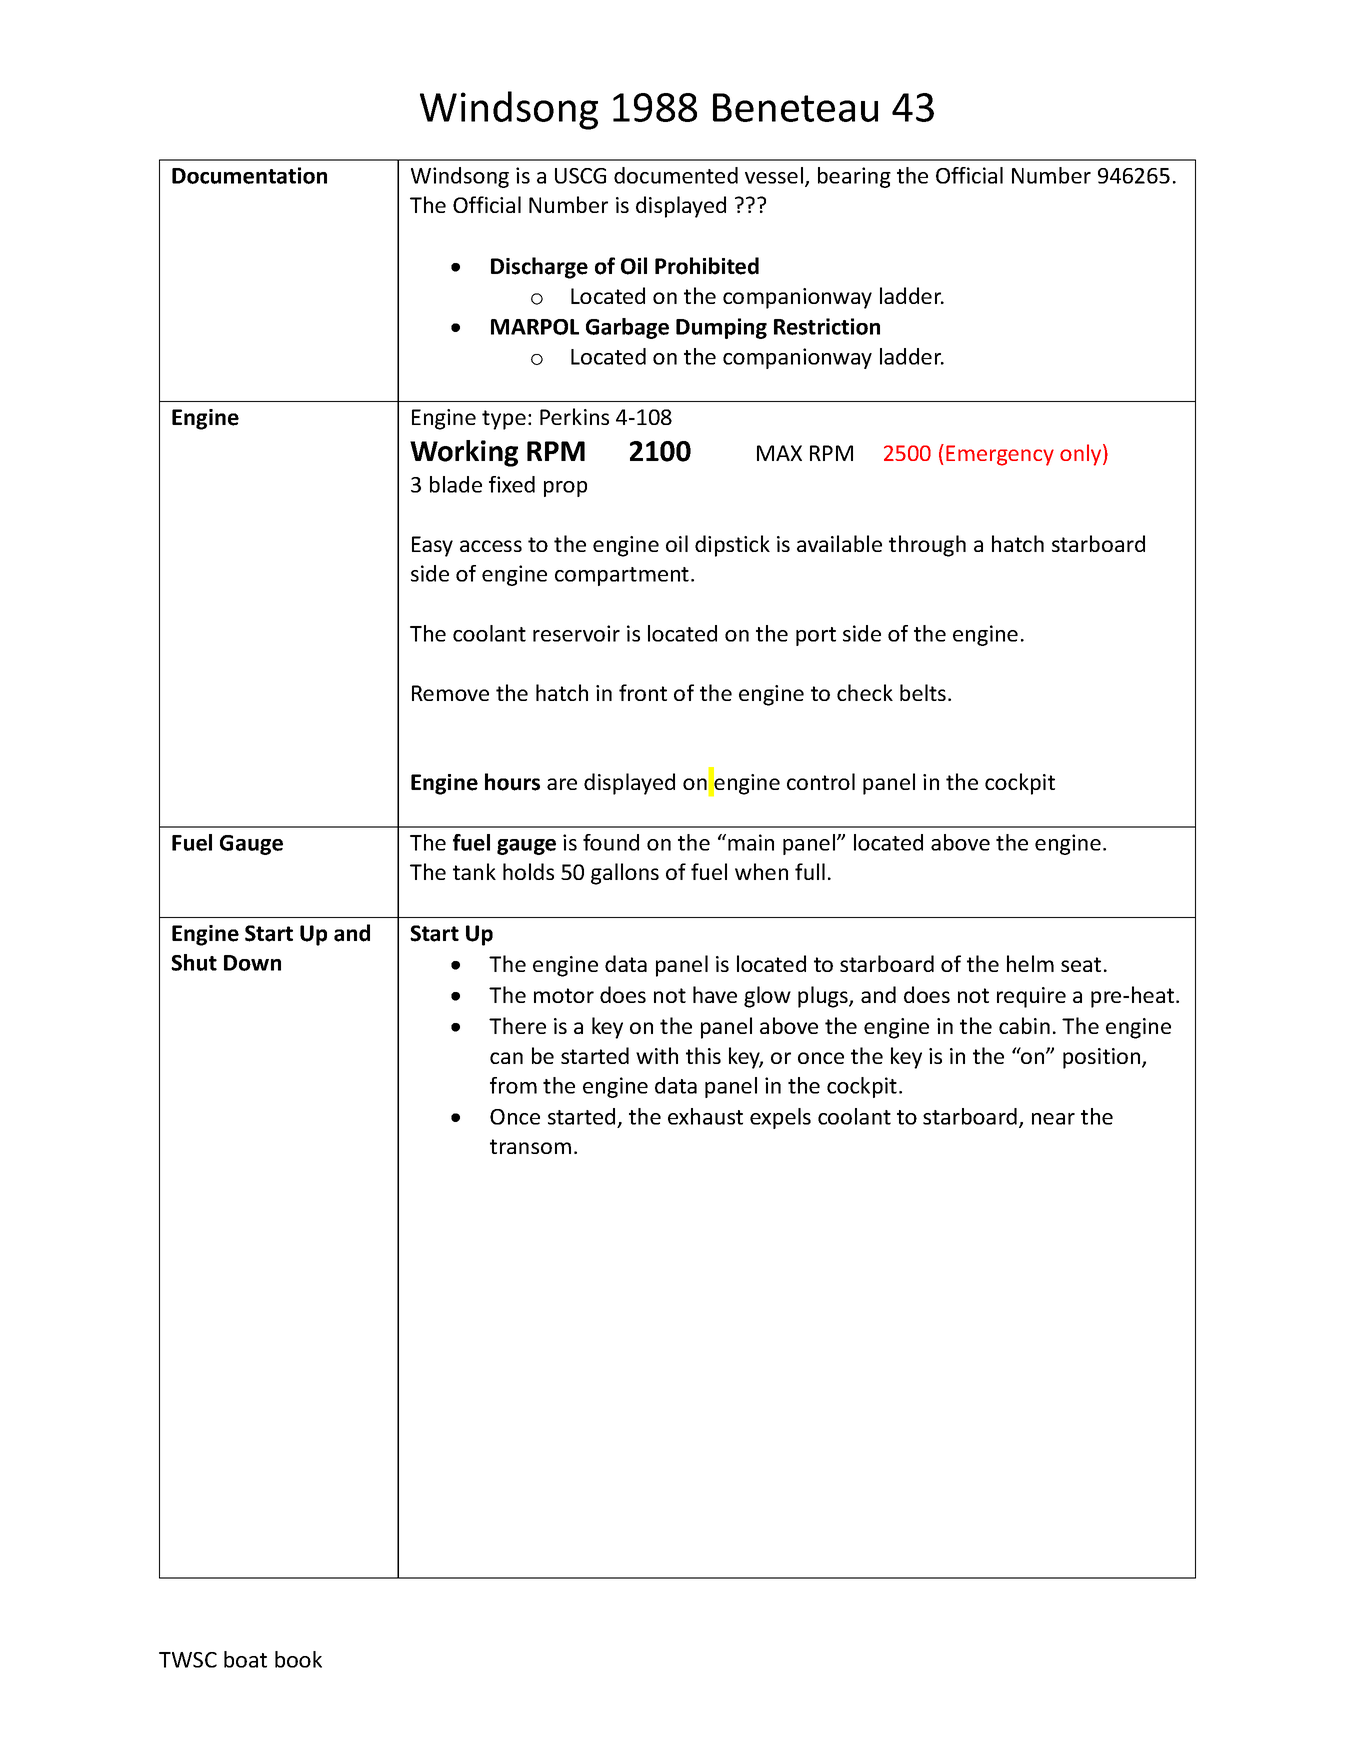 This document has width=1355, height=1754. I want to click on bearing, so click(854, 177).
